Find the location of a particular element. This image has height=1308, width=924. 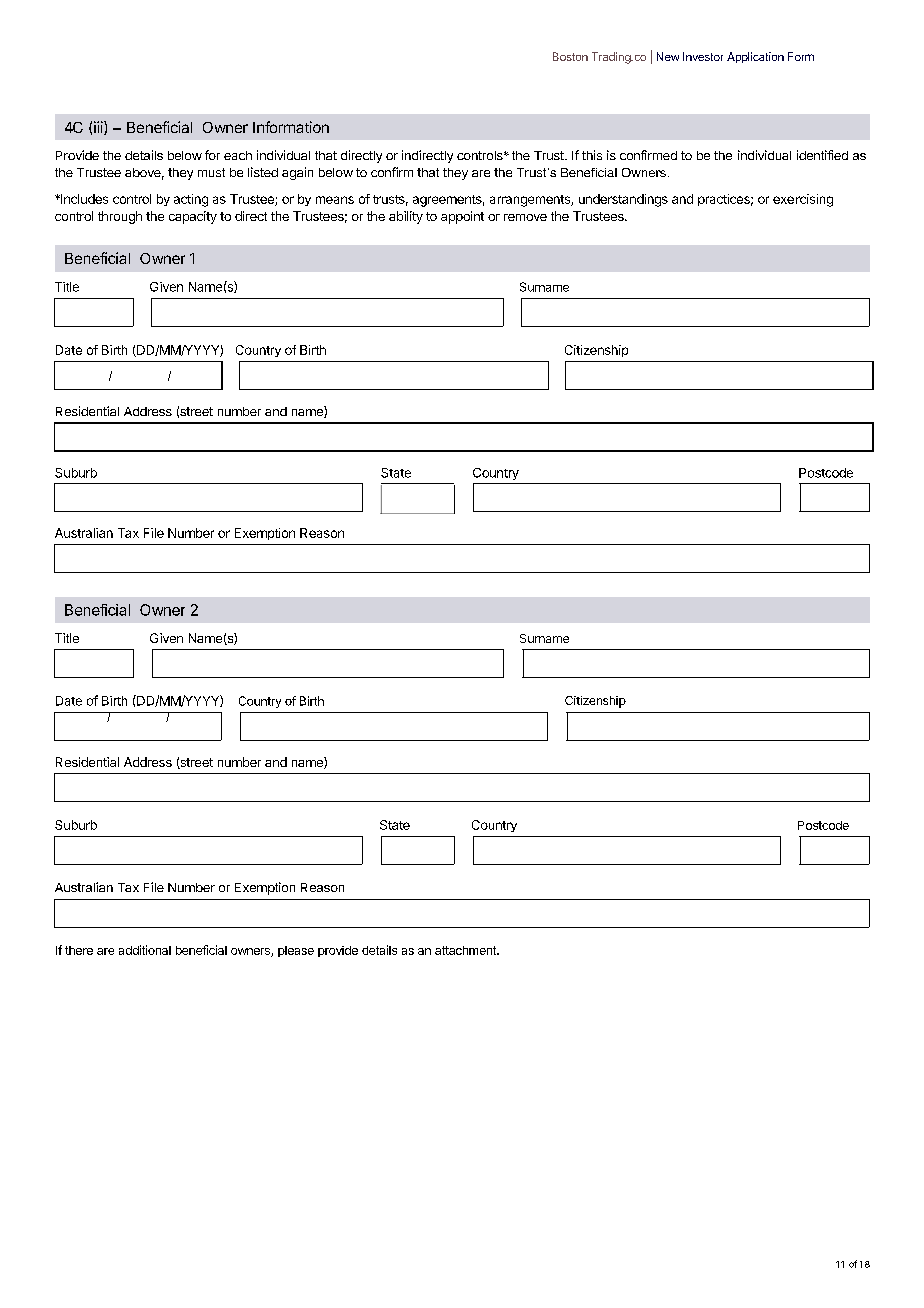

exercising is located at coordinates (803, 200).
